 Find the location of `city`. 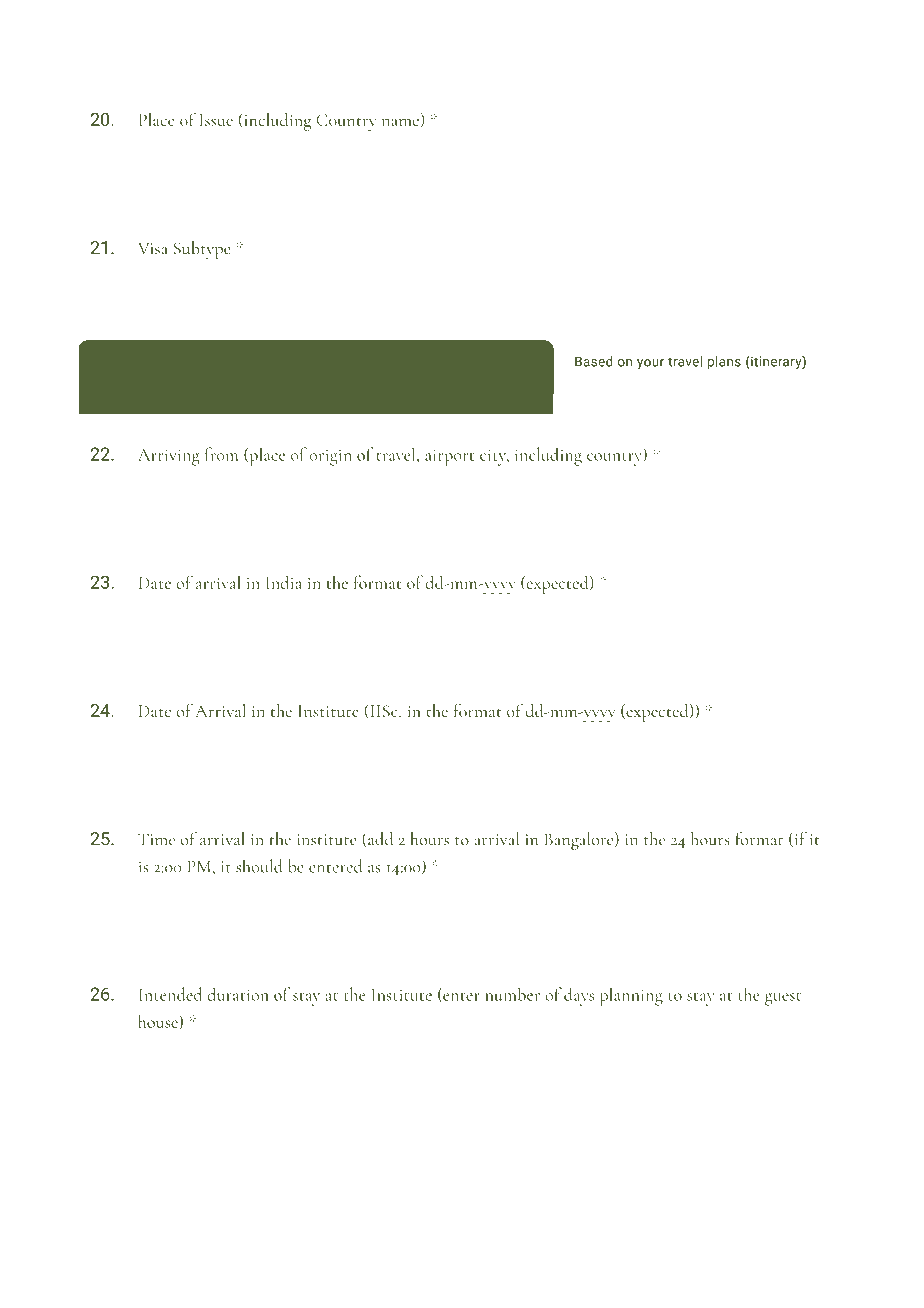

city is located at coordinates (494, 457).
